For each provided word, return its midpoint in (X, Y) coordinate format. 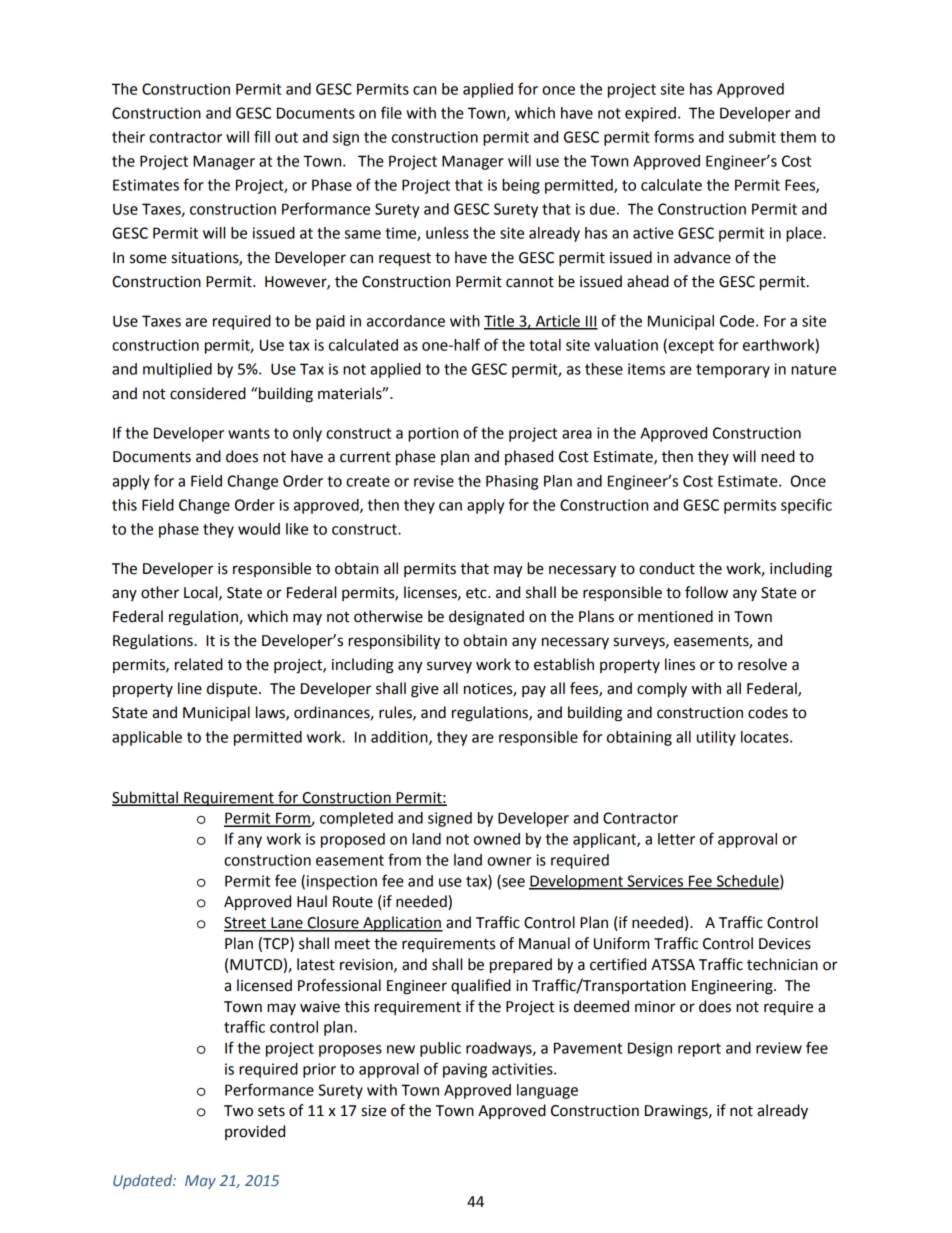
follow (706, 592)
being (521, 186)
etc (477, 593)
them (798, 137)
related (199, 664)
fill (262, 136)
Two (238, 1111)
